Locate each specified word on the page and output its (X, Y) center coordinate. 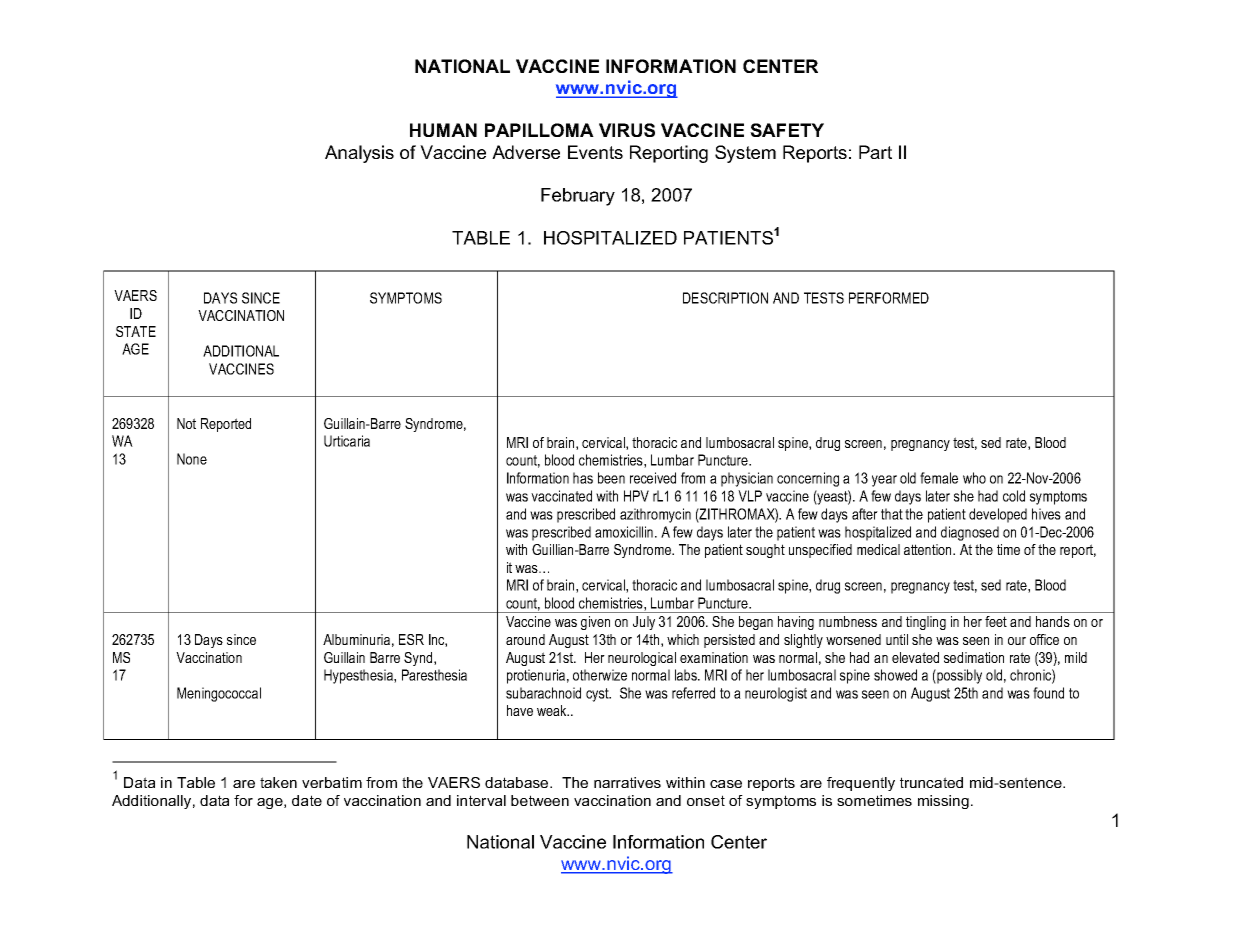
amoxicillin (625, 532)
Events (595, 152)
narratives (627, 782)
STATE (136, 331)
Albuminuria (356, 639)
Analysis (359, 154)
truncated (931, 782)
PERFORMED (889, 298)
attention (929, 549)
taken (278, 782)
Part (875, 152)
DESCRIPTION (725, 298)
